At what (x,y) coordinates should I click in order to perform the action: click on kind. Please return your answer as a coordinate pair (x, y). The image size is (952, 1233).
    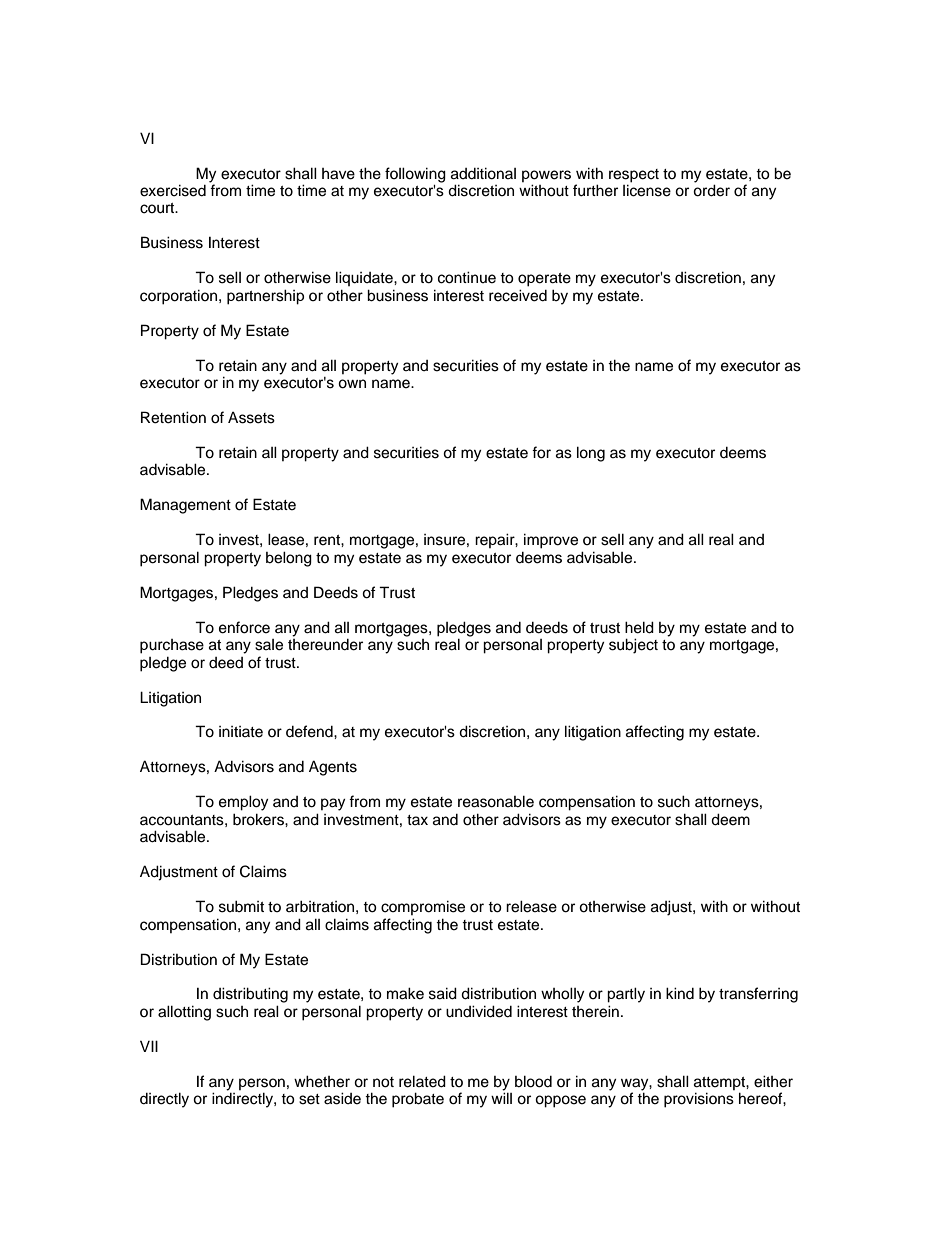
    Looking at the image, I should click on (680, 993).
